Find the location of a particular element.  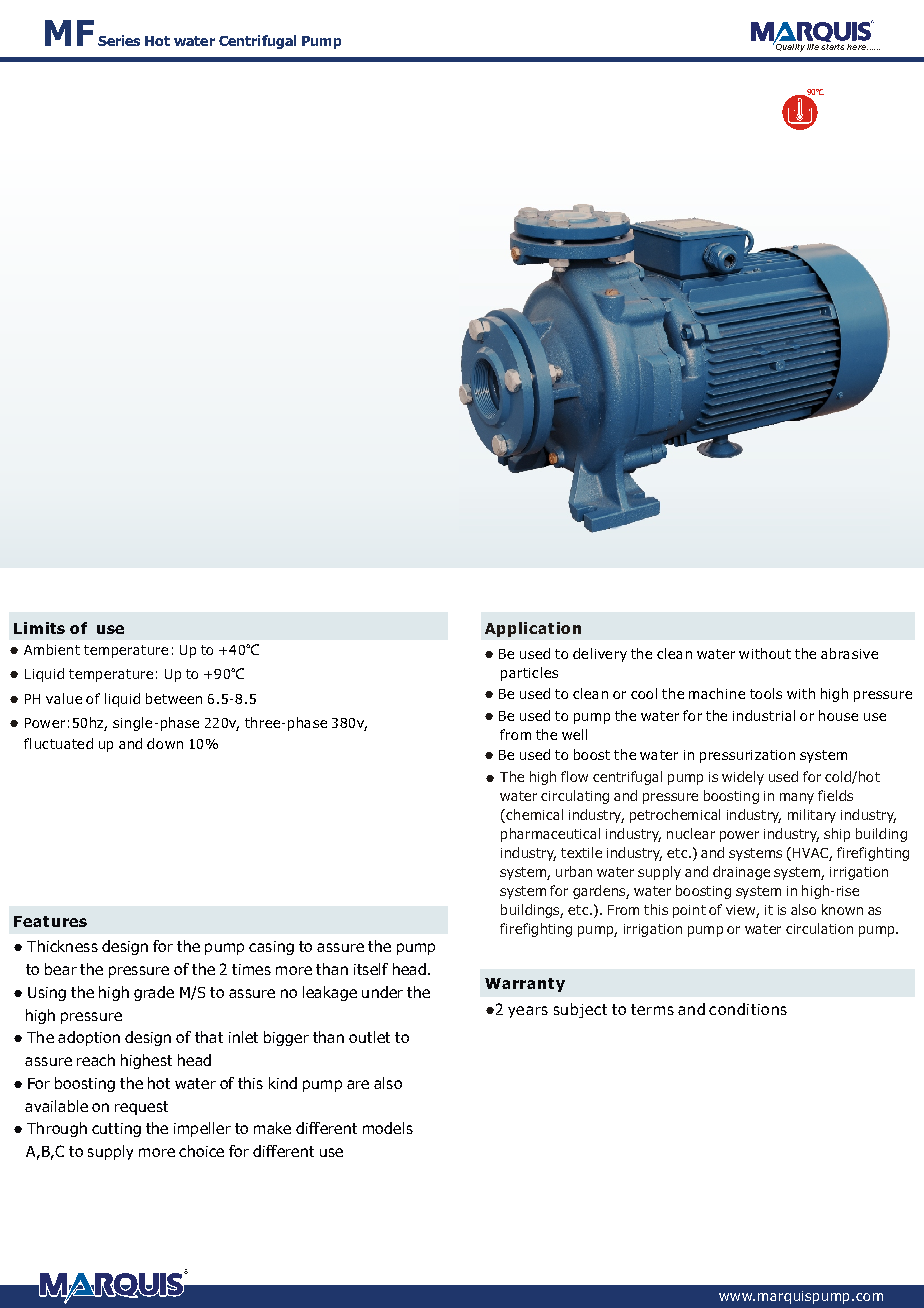

Application is located at coordinates (533, 629).
